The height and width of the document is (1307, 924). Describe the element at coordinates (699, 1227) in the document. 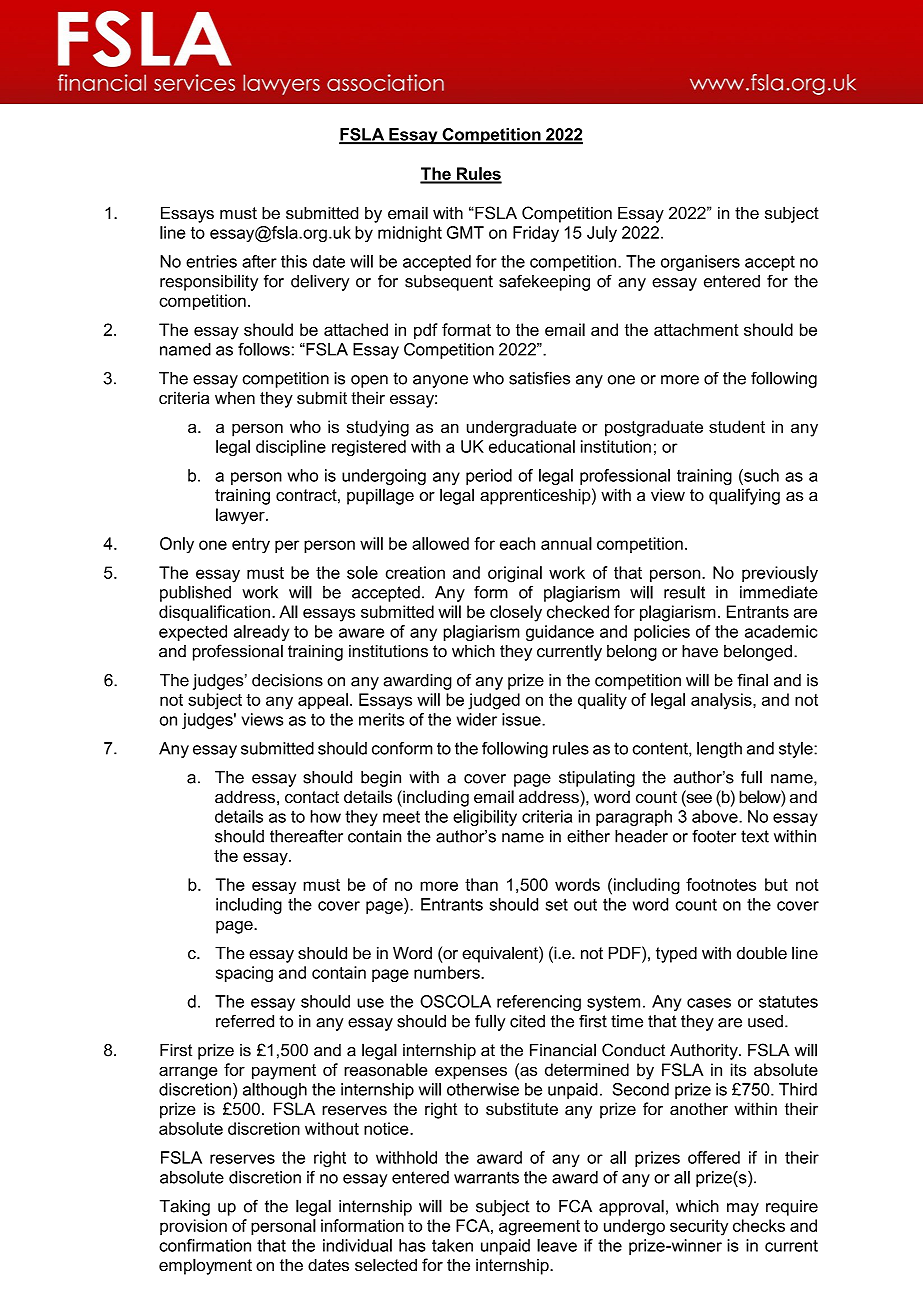

I see `security` at that location.
